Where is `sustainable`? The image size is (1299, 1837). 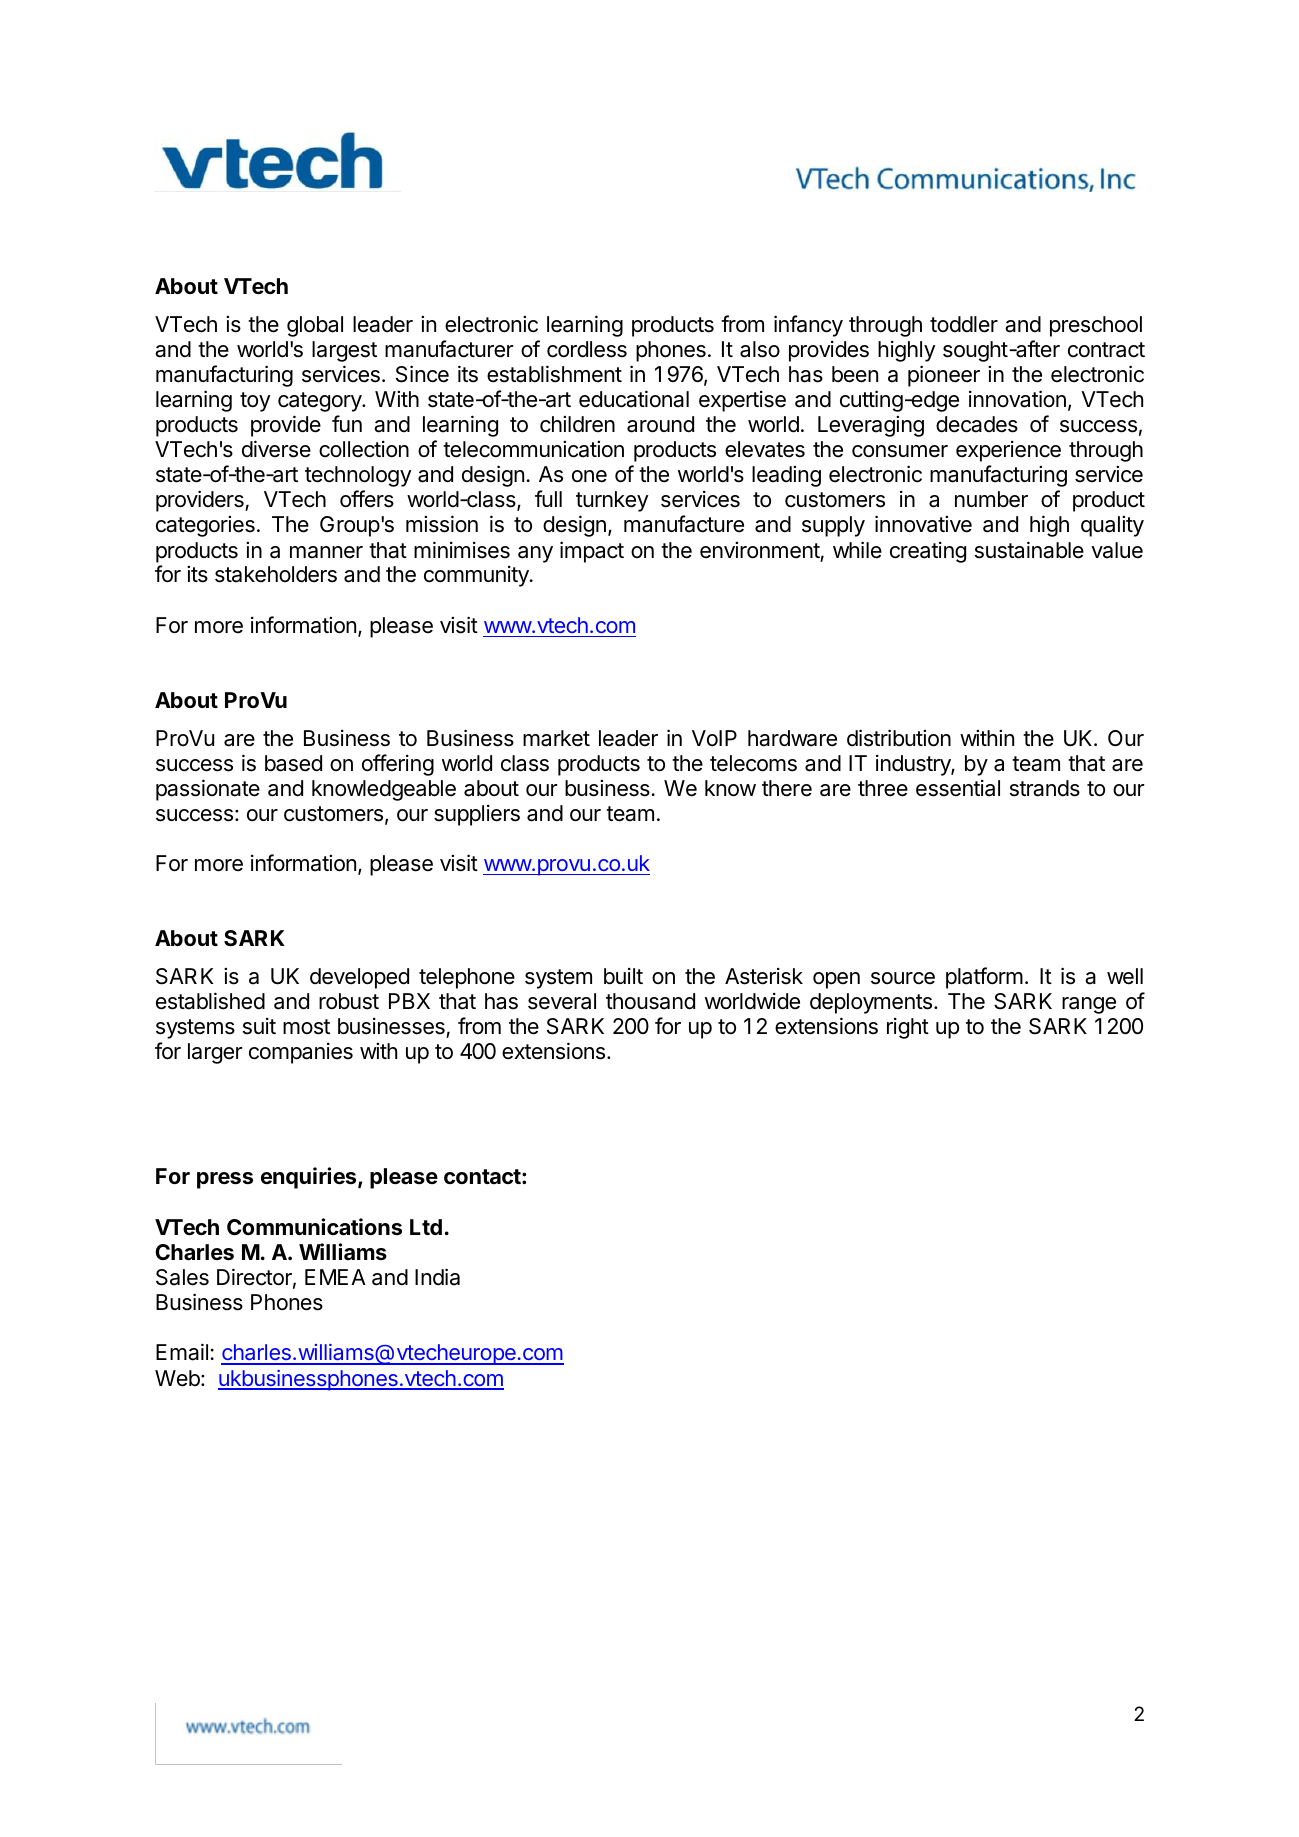 sustainable is located at coordinates (1029, 550).
